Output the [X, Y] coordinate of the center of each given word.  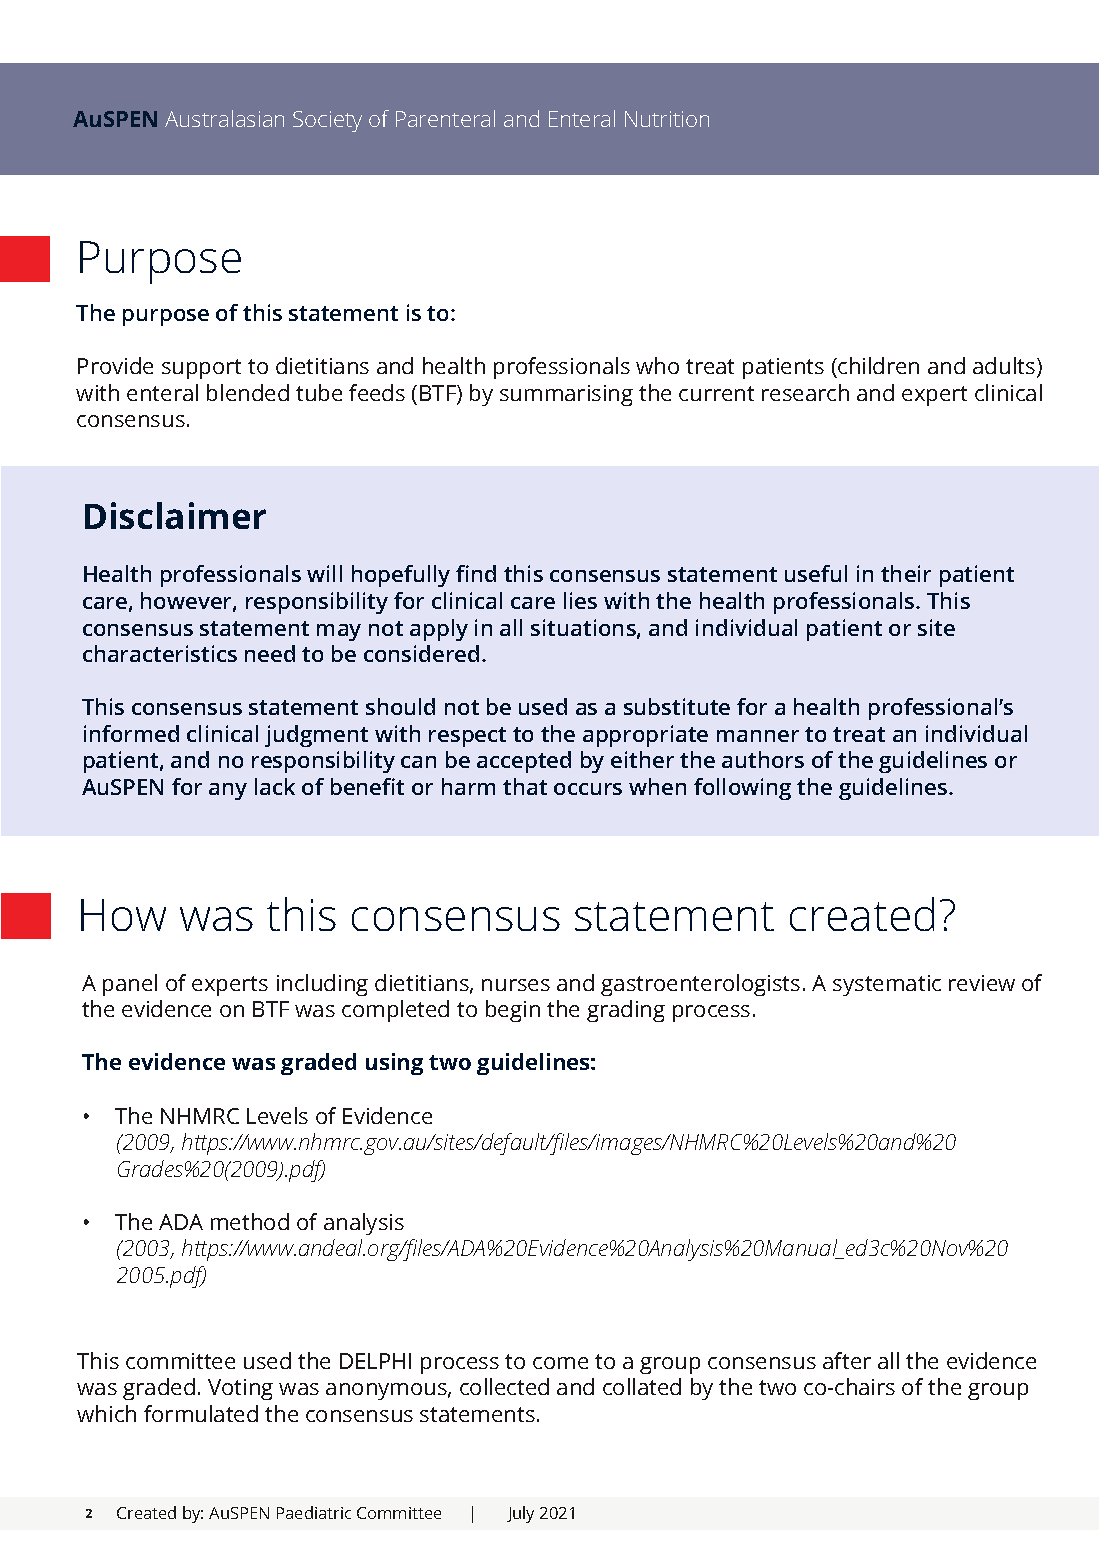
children [877, 367]
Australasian [224, 118]
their [906, 573]
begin [513, 1011]
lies [580, 600]
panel [130, 985]
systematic [887, 985]
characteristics [160, 653]
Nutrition [667, 119]
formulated [201, 1413]
